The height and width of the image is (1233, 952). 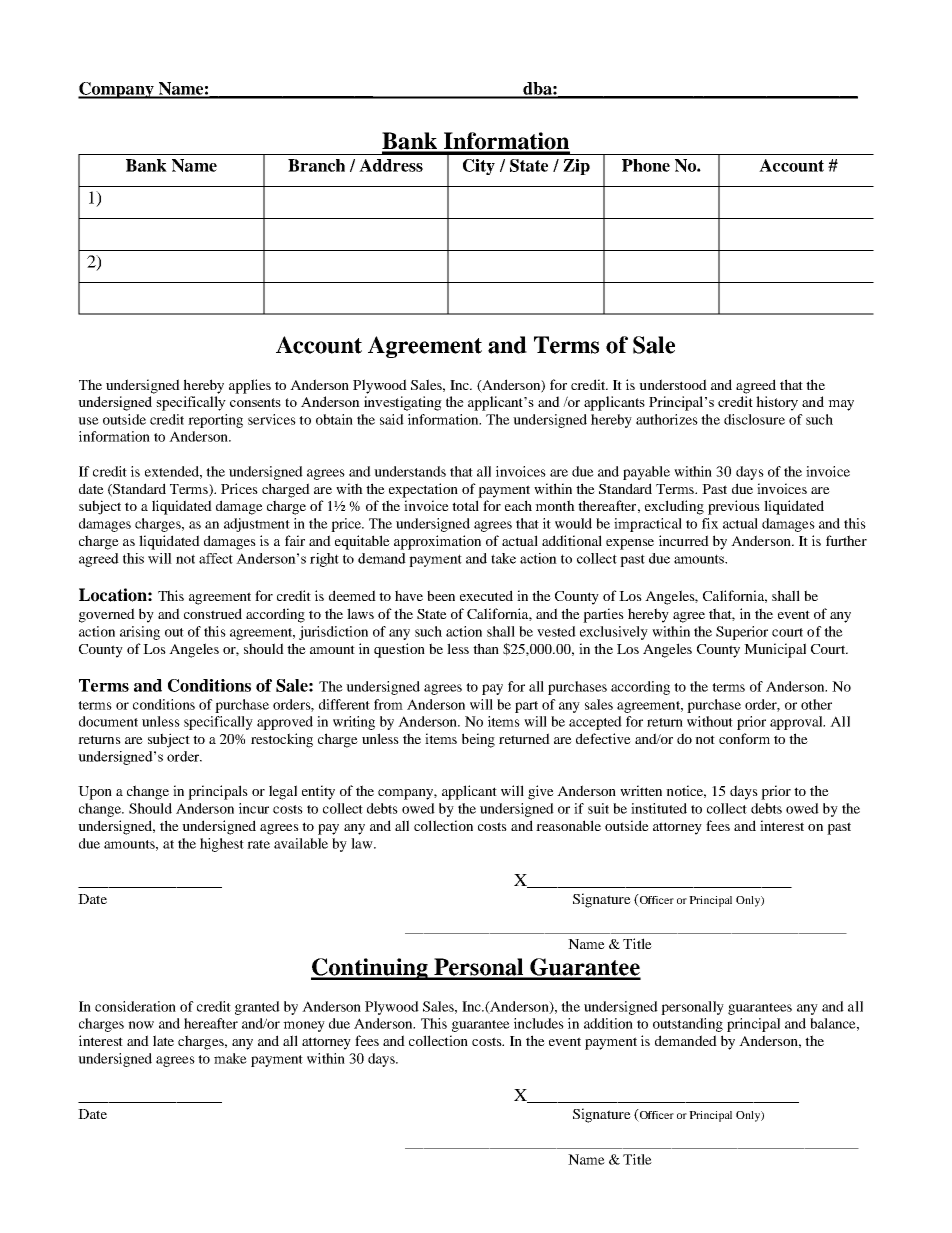 What do you see at coordinates (163, 1040) in the image?
I see `late` at bounding box center [163, 1040].
